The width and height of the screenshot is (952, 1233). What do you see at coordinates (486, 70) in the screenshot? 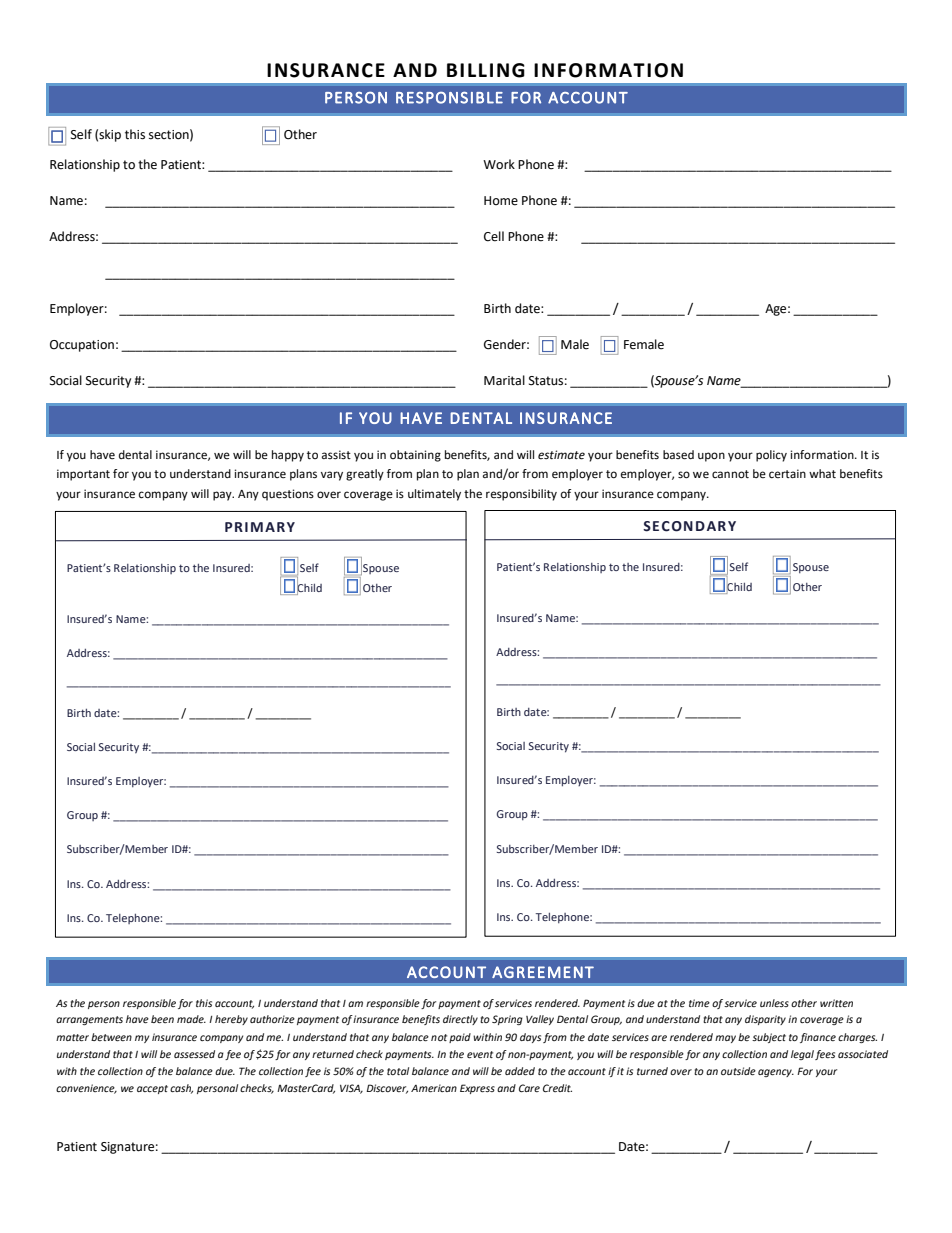
I see `BILLING` at bounding box center [486, 70].
